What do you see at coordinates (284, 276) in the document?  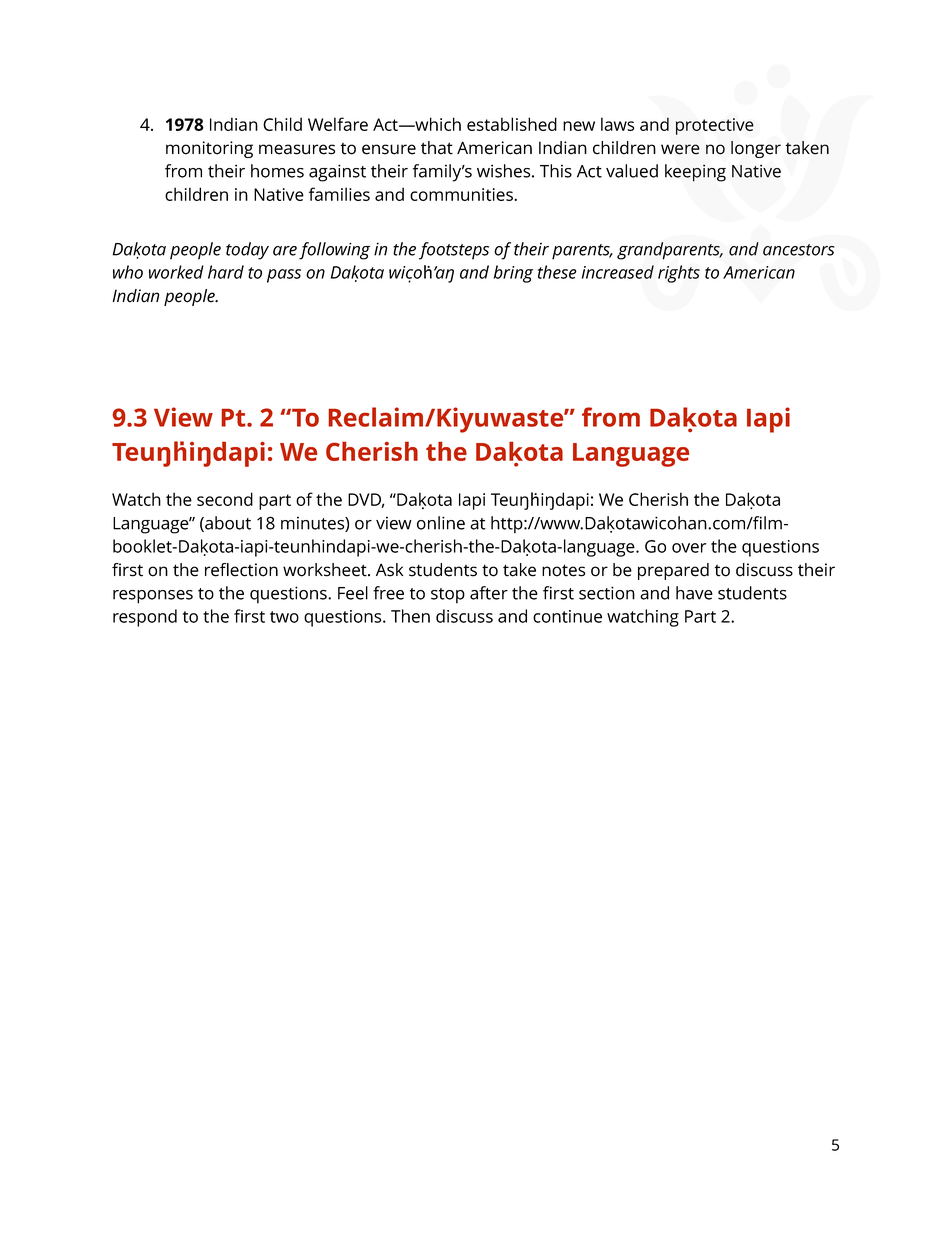 I see `pass` at bounding box center [284, 276].
